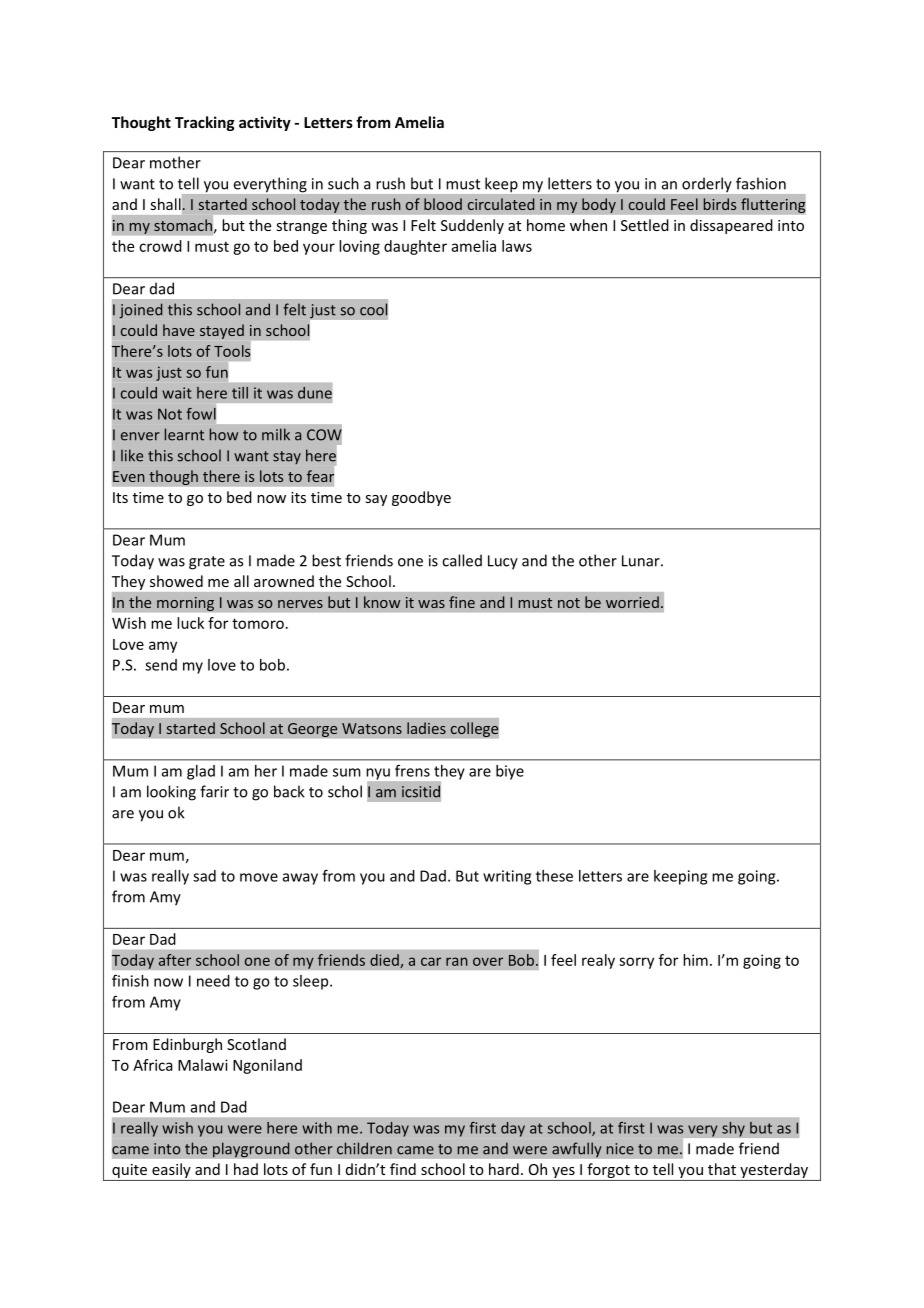 The image size is (924, 1308). I want to click on luck, so click(190, 623).
